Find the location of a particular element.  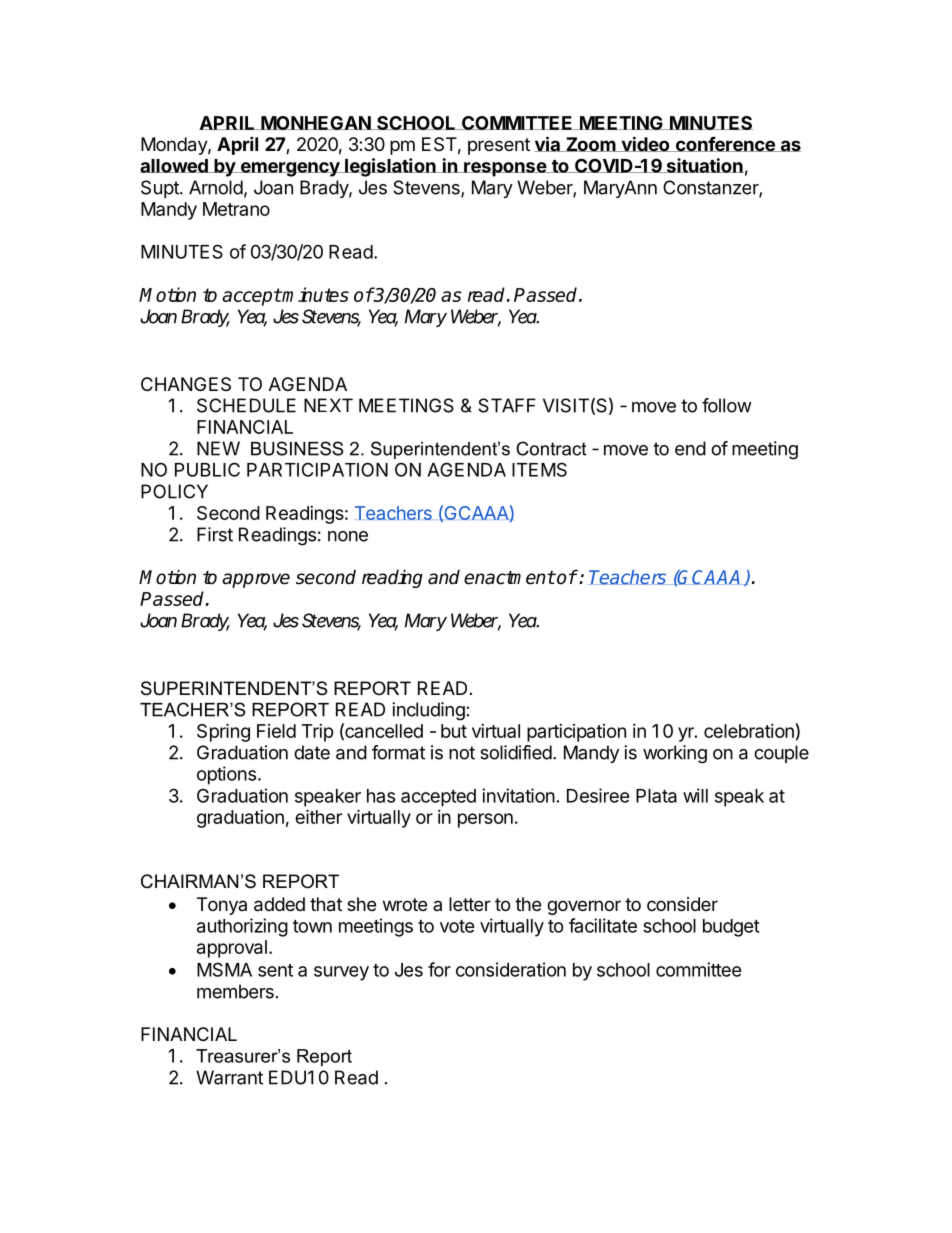

Warrant is located at coordinates (229, 1077).
